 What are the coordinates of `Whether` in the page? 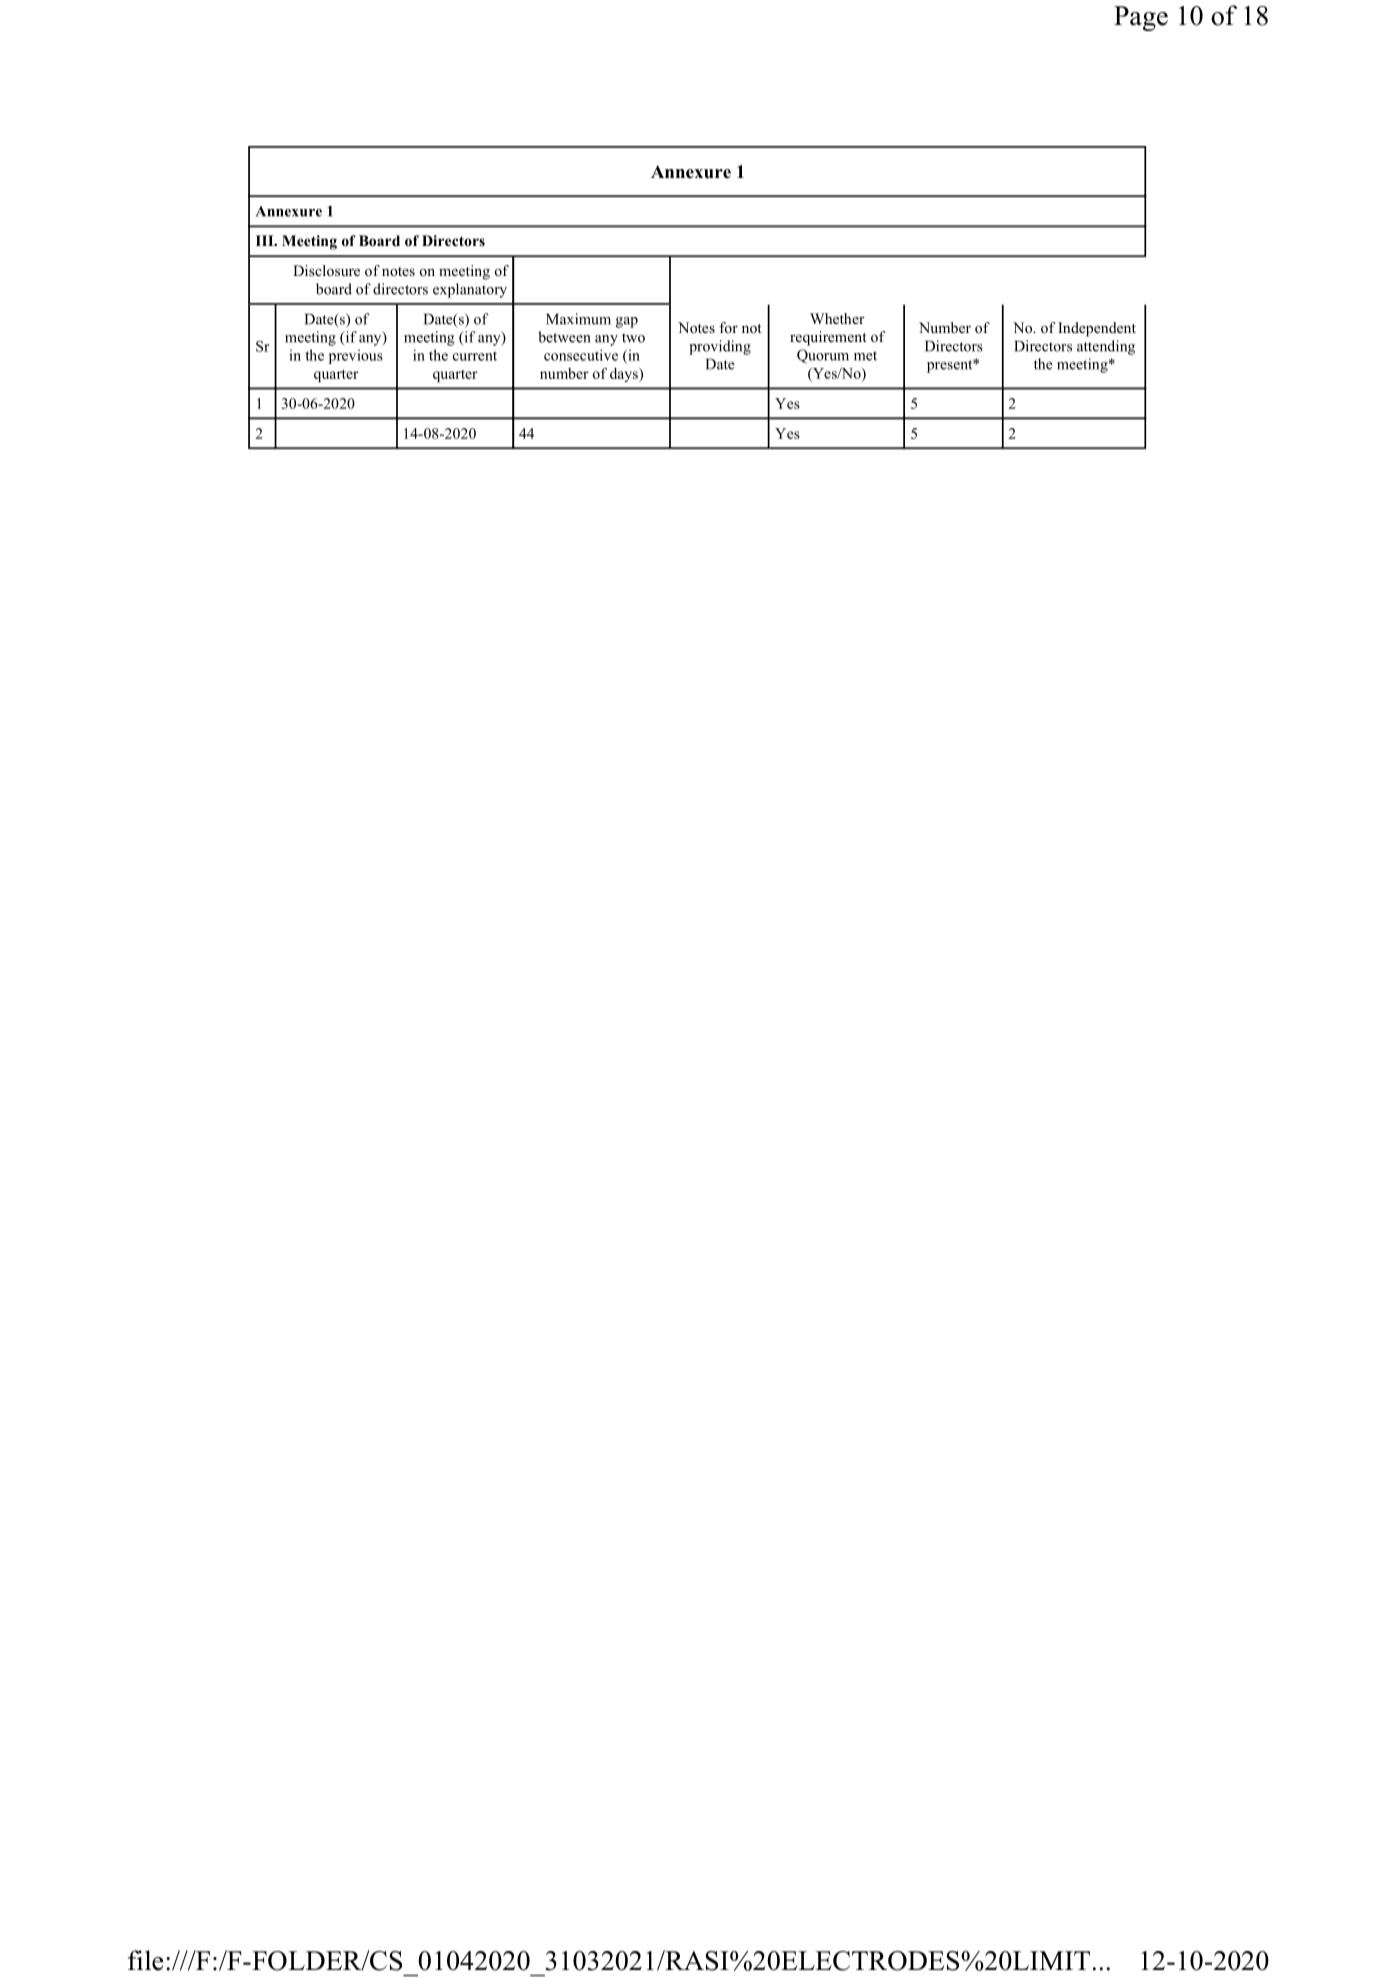 It's located at (837, 318).
